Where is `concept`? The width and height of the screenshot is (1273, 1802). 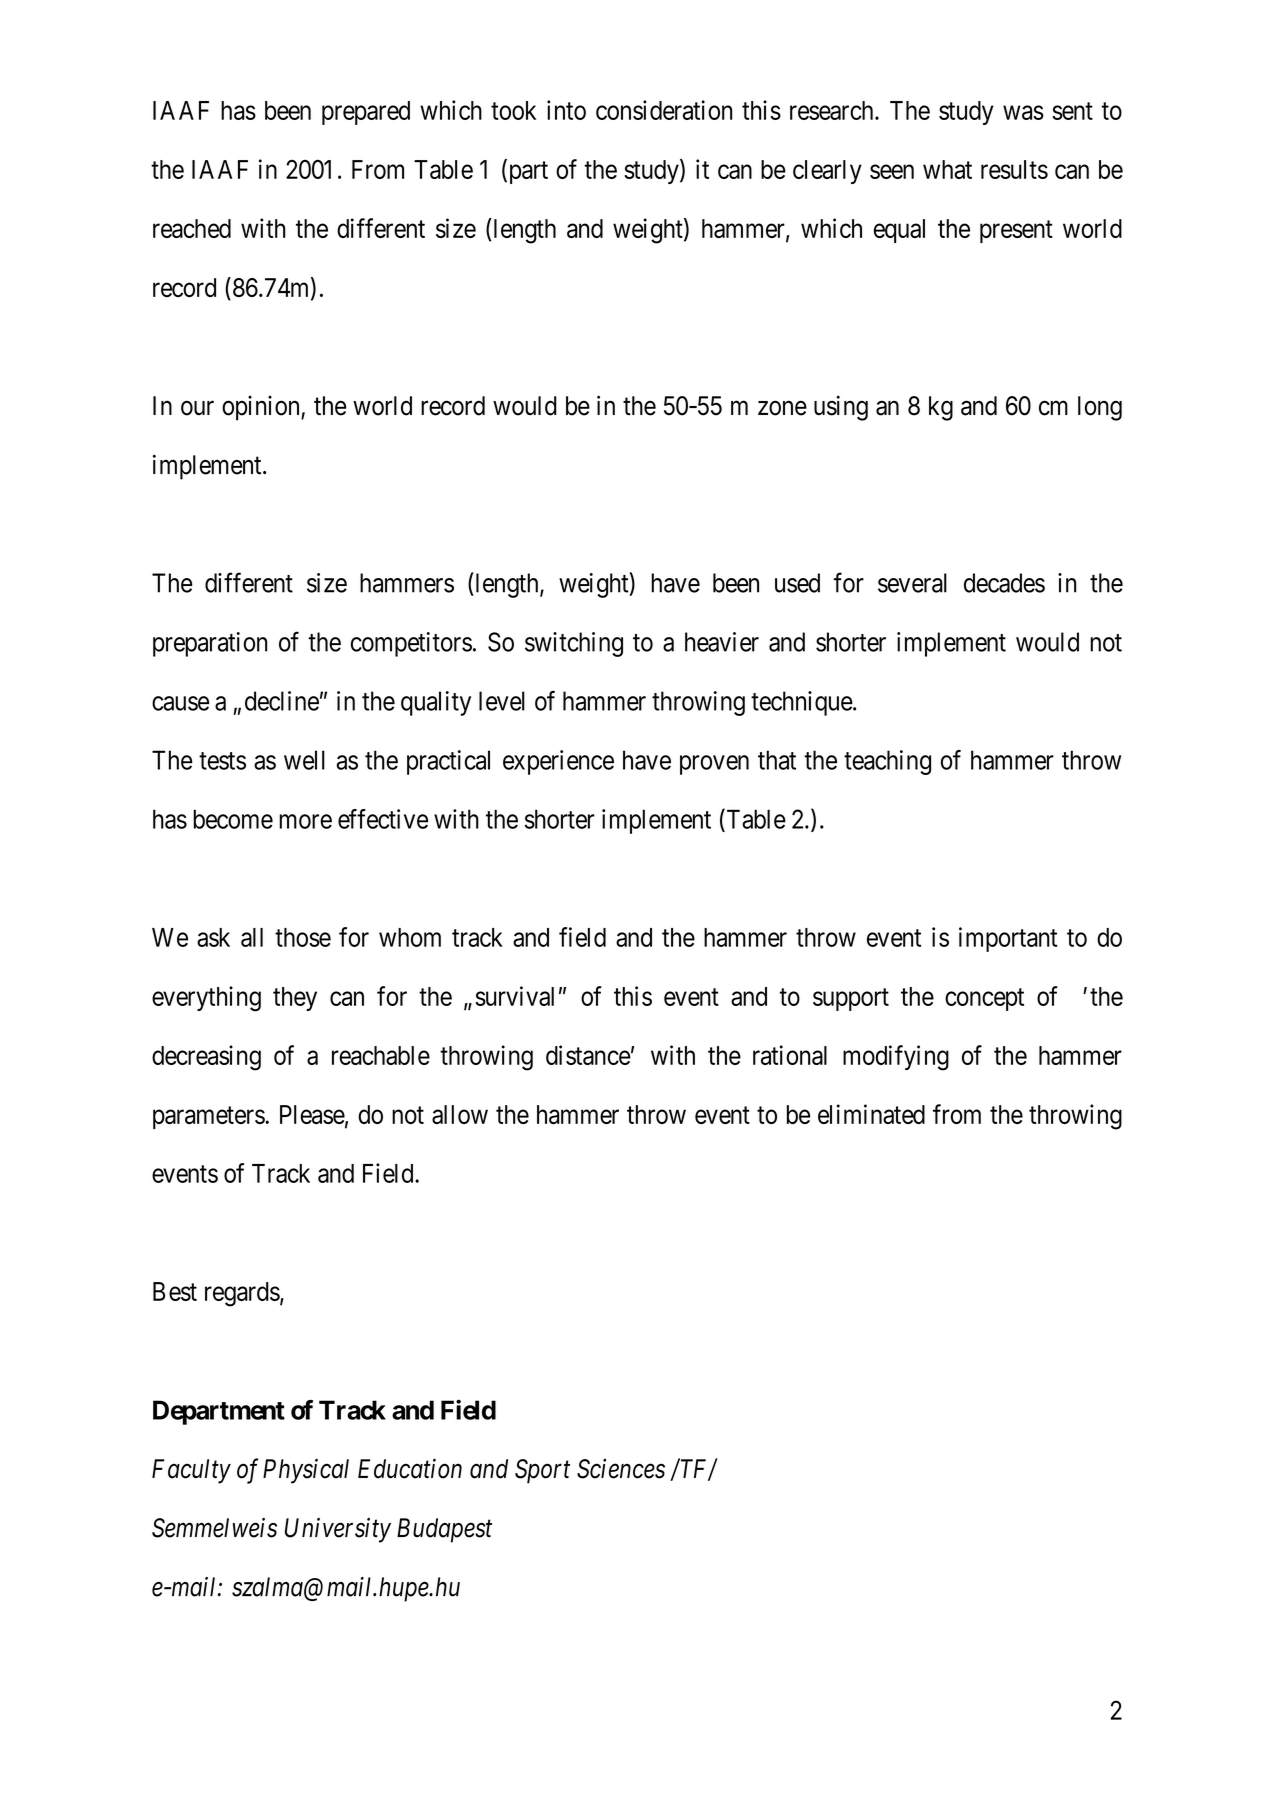 concept is located at coordinates (984, 999).
